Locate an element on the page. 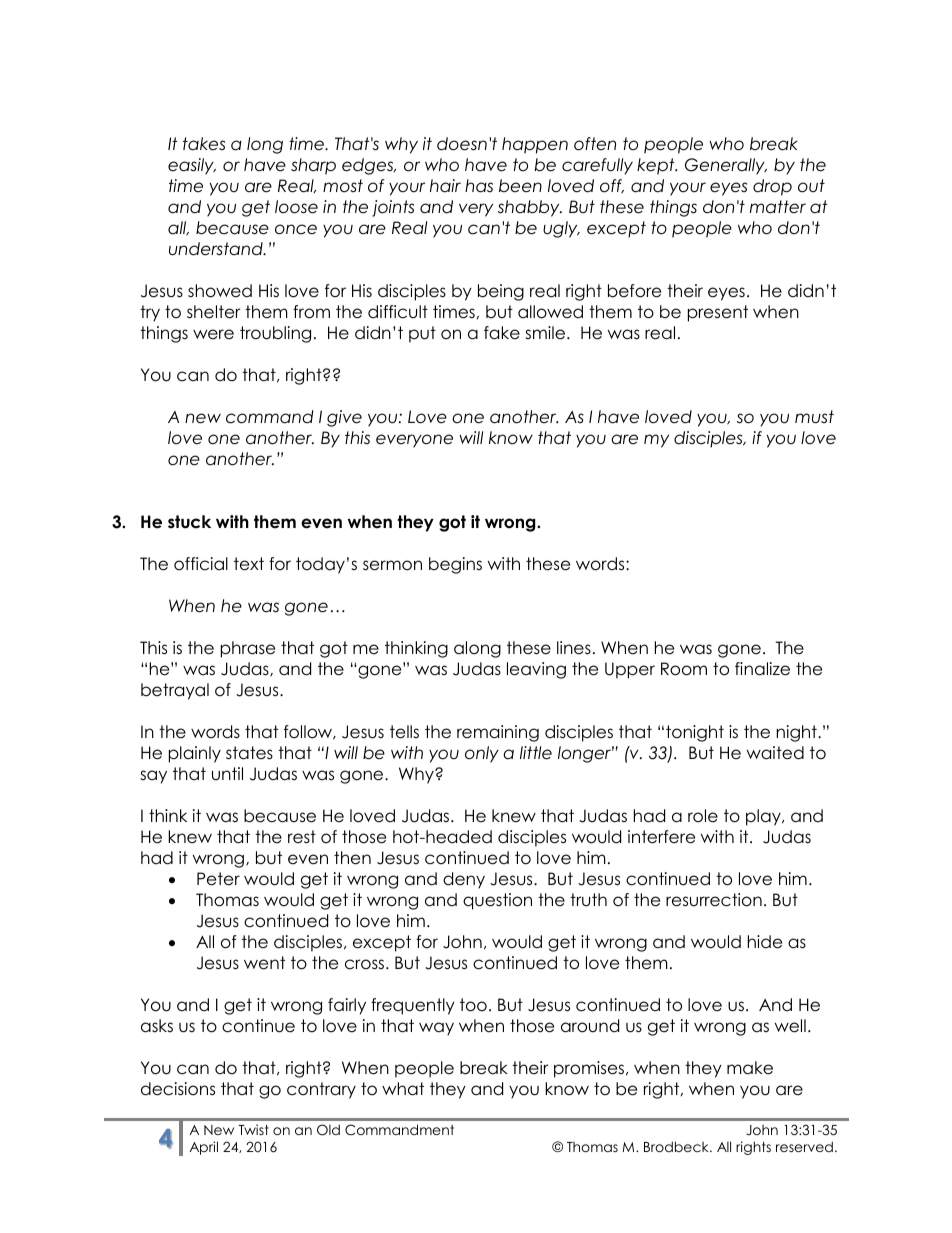 This document has width=952, height=1233. easily is located at coordinates (192, 166).
